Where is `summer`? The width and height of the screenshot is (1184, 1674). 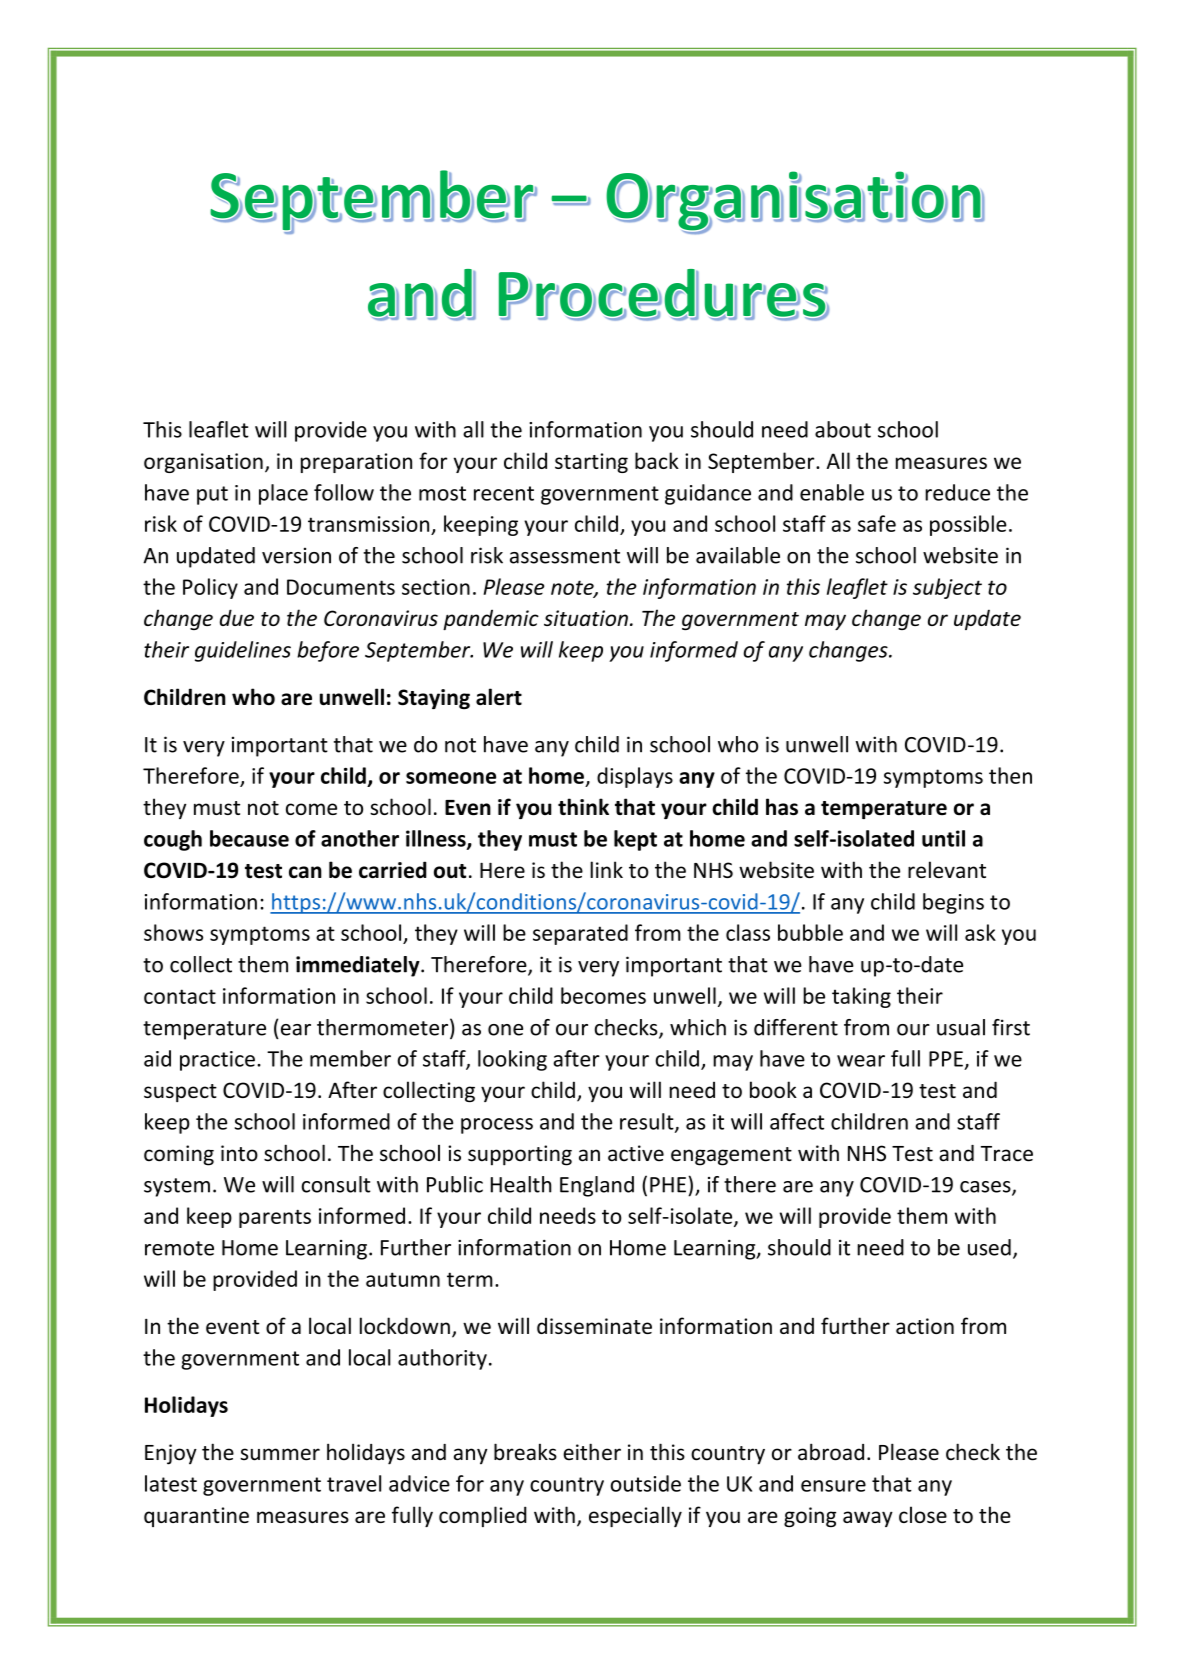
summer is located at coordinates (280, 1454).
